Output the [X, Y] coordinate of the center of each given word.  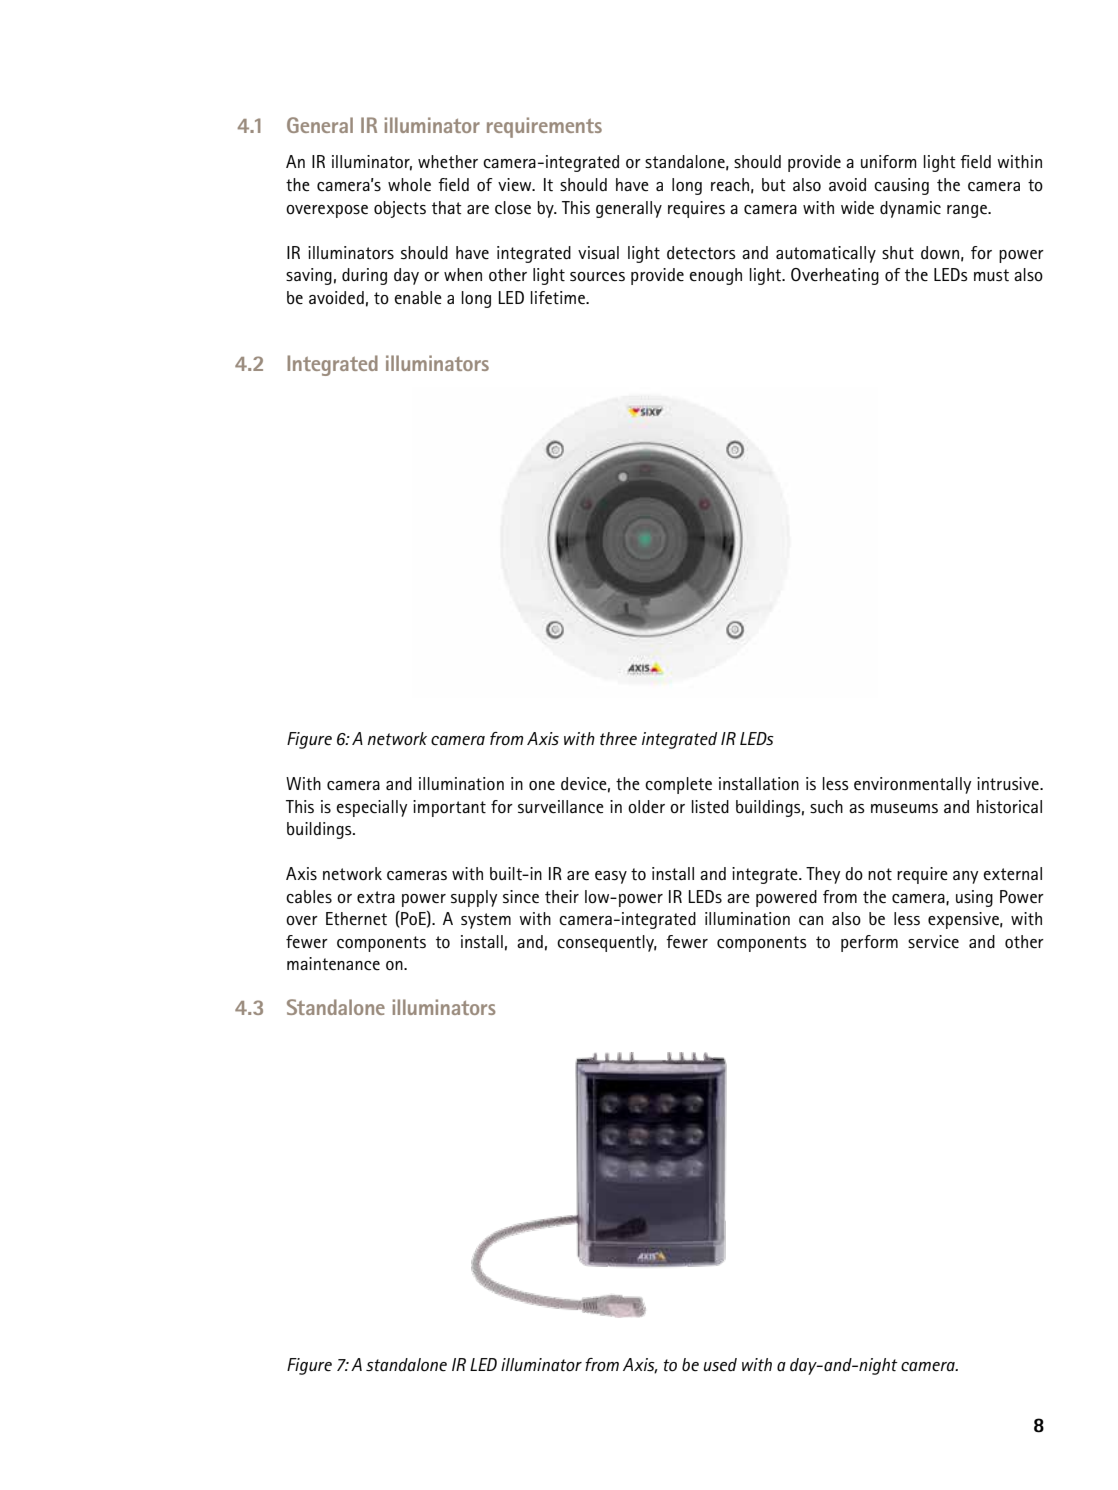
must [991, 275]
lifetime [559, 298]
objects [400, 209]
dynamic [910, 209]
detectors [701, 253]
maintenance [333, 964]
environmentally [913, 785]
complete [678, 785]
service [933, 942]
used [720, 1365]
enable [418, 298]
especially [372, 808]
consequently [607, 943]
